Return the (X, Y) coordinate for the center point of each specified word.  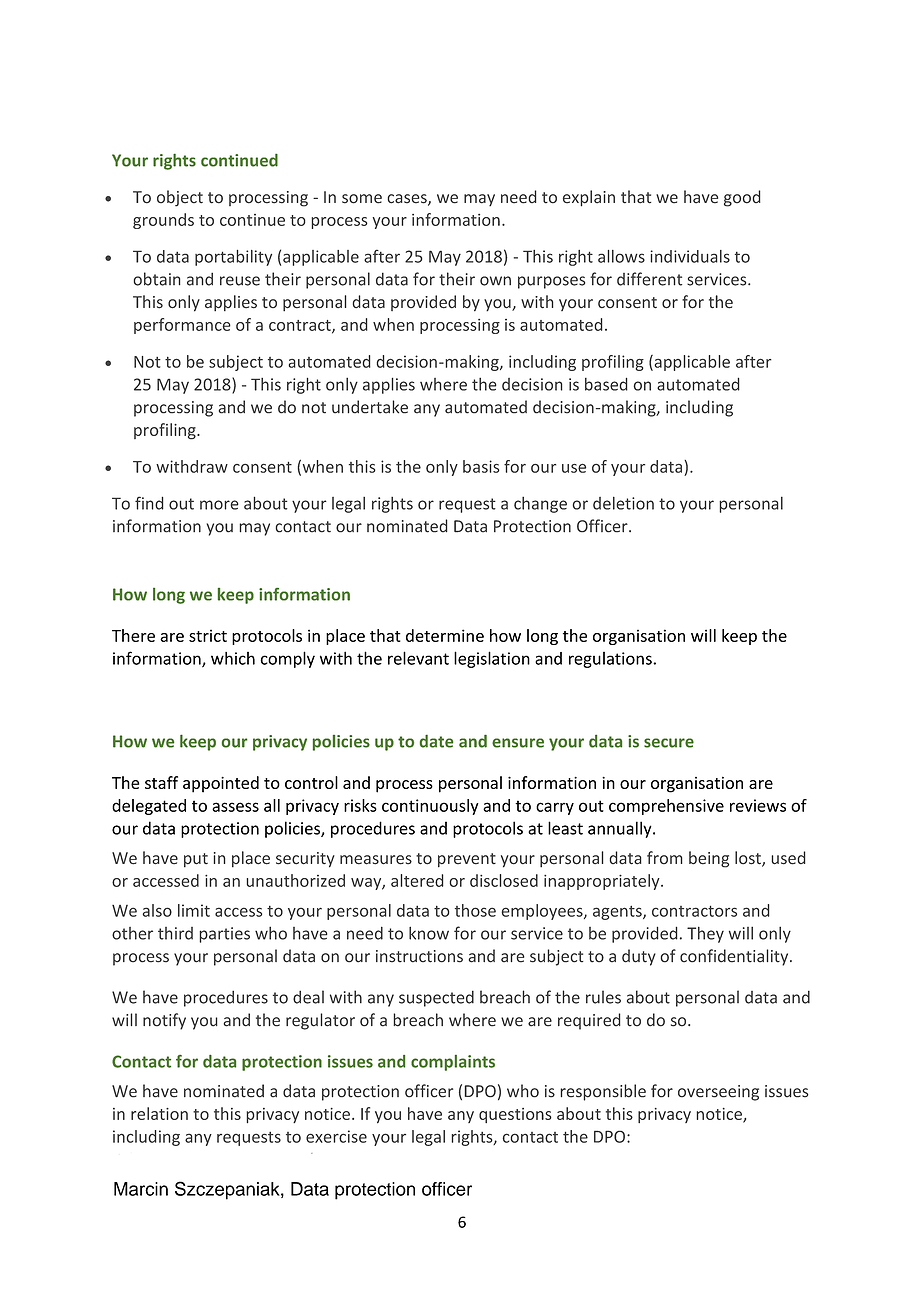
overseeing (718, 1093)
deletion (623, 503)
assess (235, 807)
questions (515, 1115)
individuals (690, 256)
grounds (163, 221)
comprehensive (666, 807)
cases (408, 200)
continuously (430, 807)
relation (159, 1113)
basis (481, 466)
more (219, 505)
